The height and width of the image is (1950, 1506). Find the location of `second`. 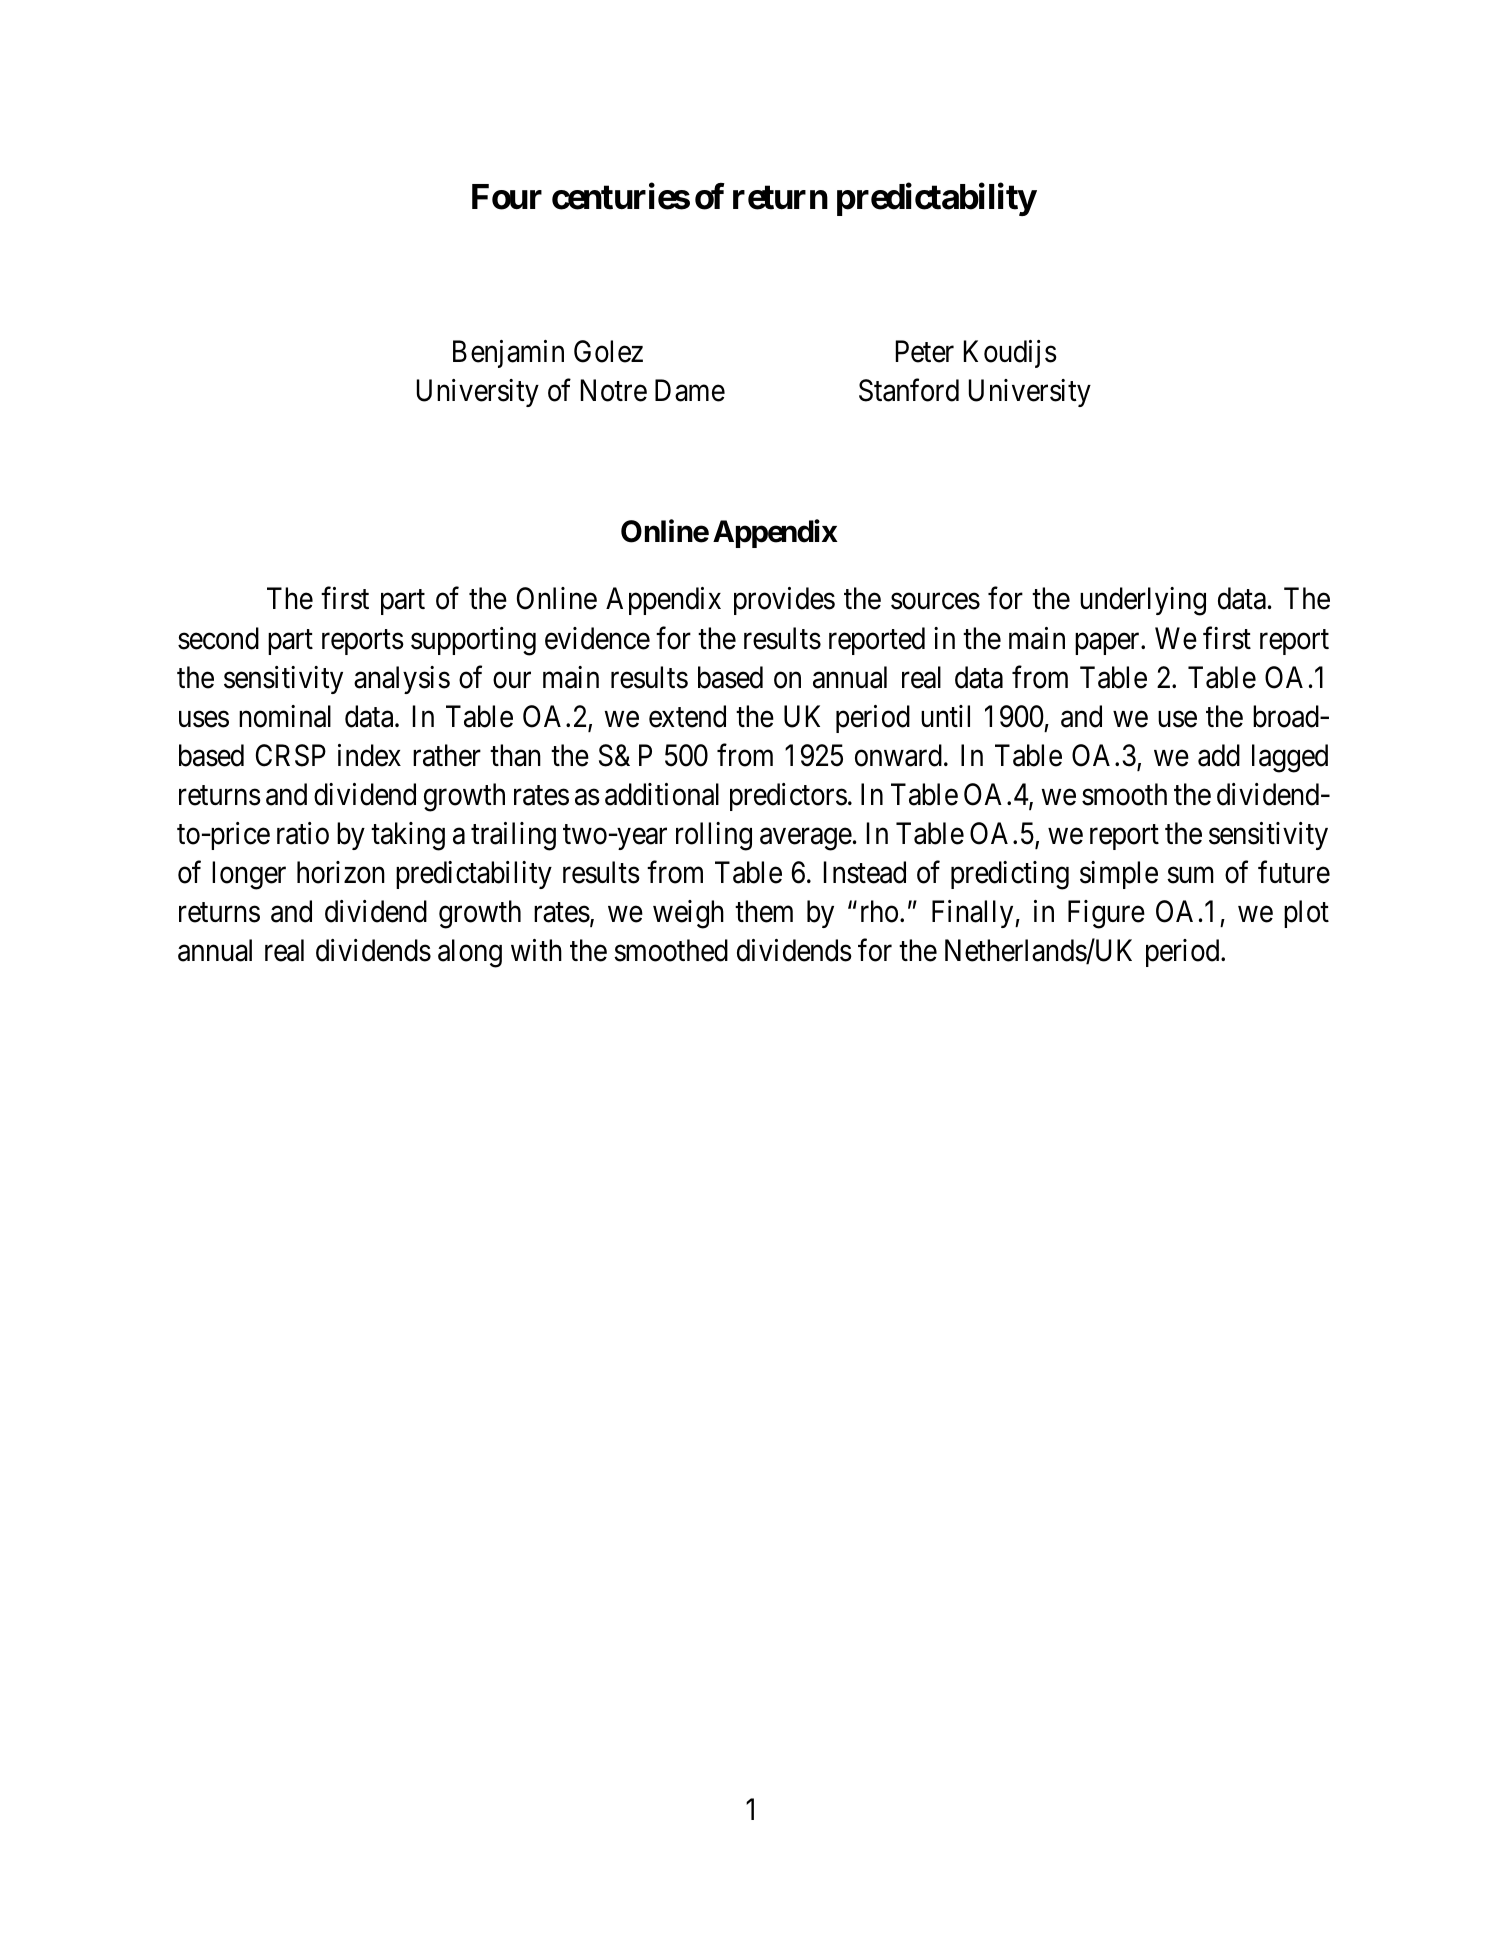

second is located at coordinates (218, 638).
